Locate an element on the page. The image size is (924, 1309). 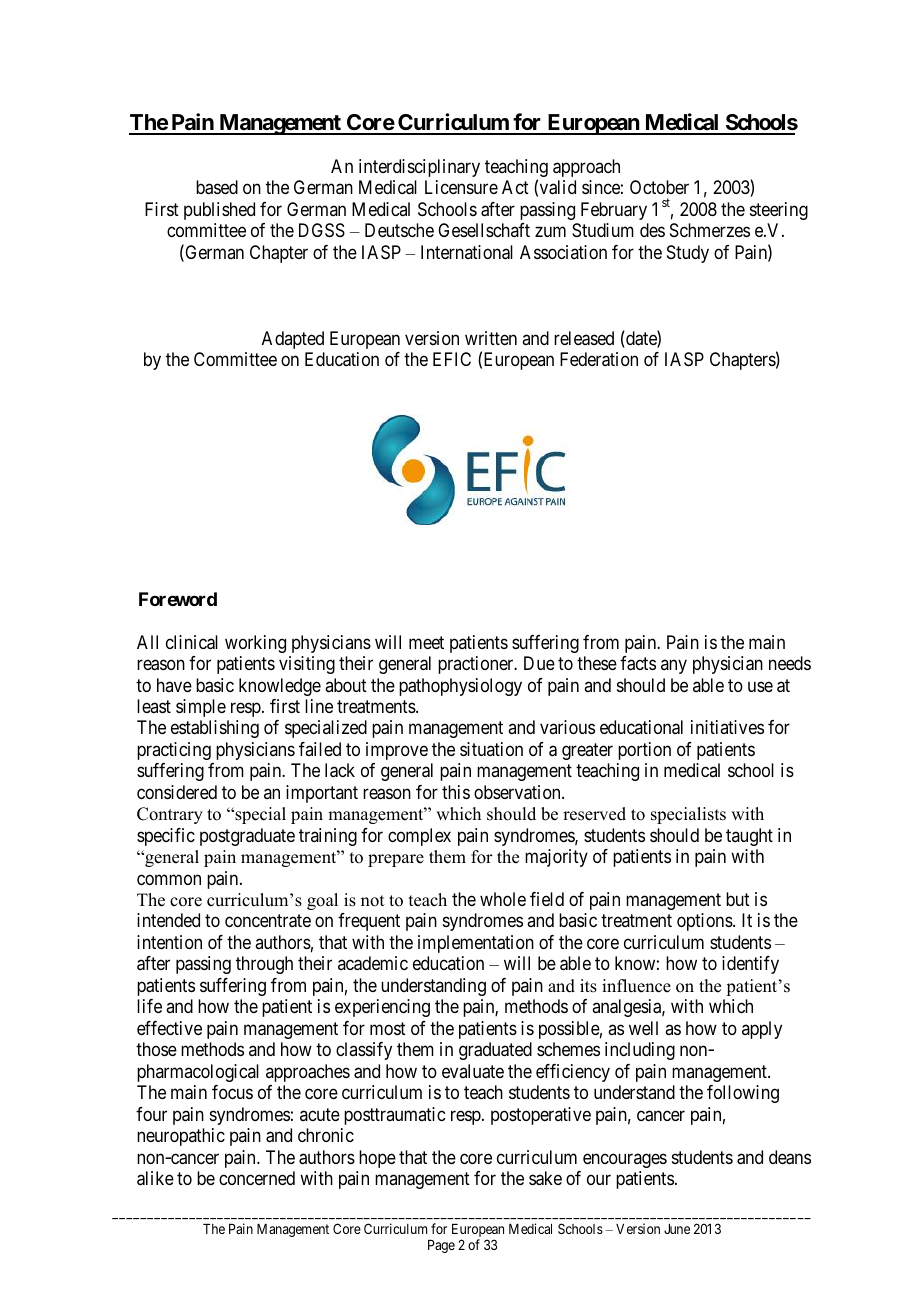
Licensure is located at coordinates (461, 187).
